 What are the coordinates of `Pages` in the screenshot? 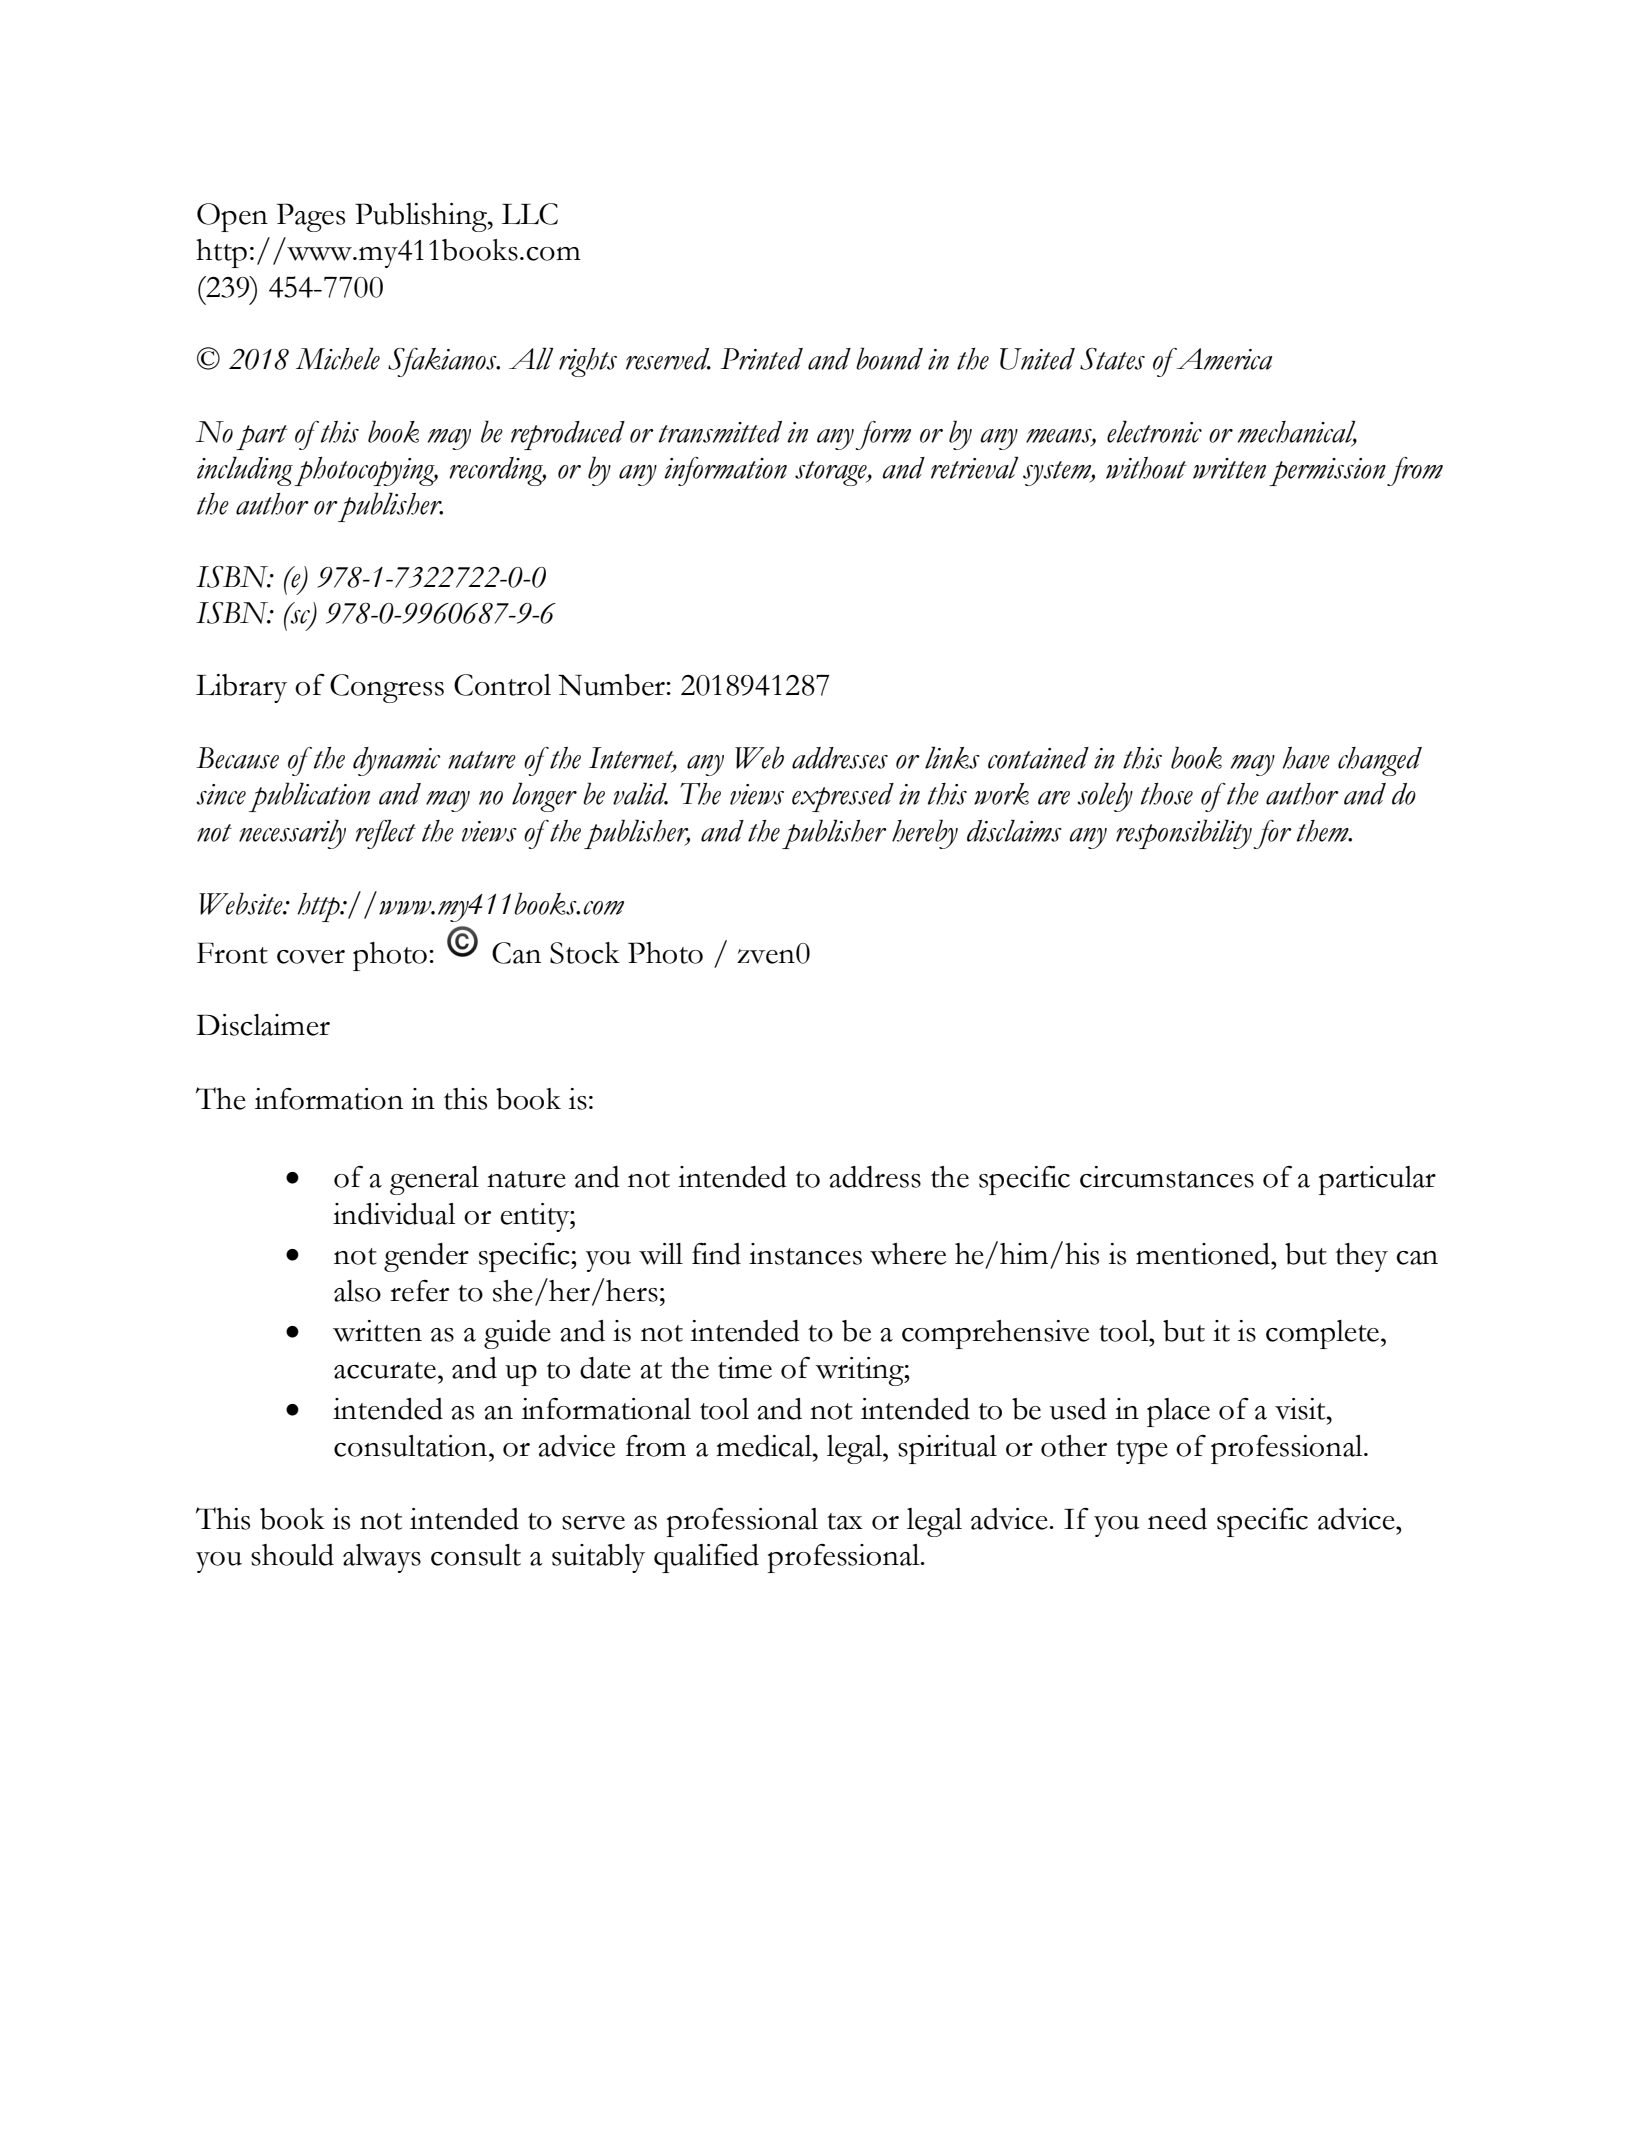 It's located at (311, 217).
